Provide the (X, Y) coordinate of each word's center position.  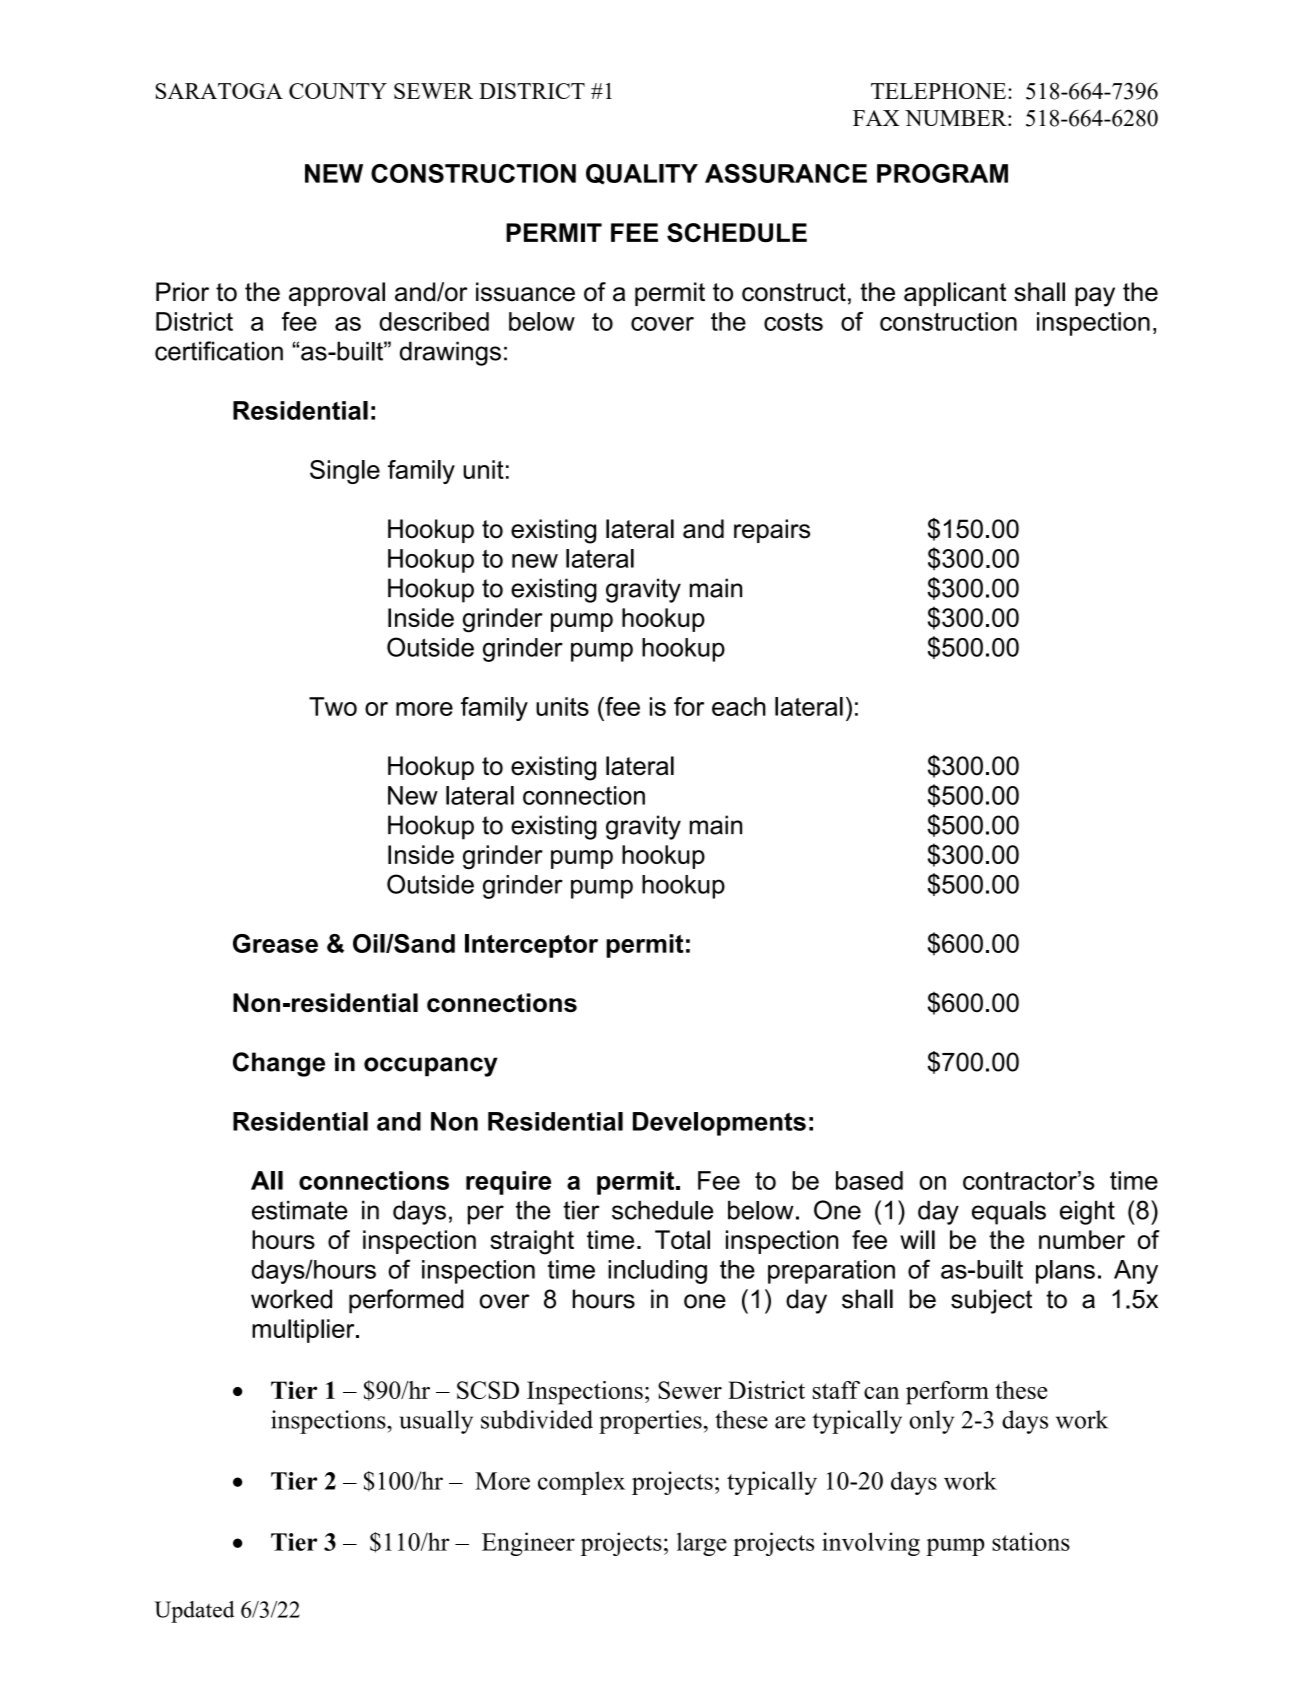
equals (1009, 1213)
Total (682, 1239)
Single (345, 472)
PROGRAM (942, 173)
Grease (275, 943)
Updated (194, 1612)
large (702, 1544)
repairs (772, 531)
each (739, 706)
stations (1031, 1541)
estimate (300, 1210)
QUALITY (642, 174)
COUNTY (338, 91)
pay (1095, 297)
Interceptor (531, 946)
